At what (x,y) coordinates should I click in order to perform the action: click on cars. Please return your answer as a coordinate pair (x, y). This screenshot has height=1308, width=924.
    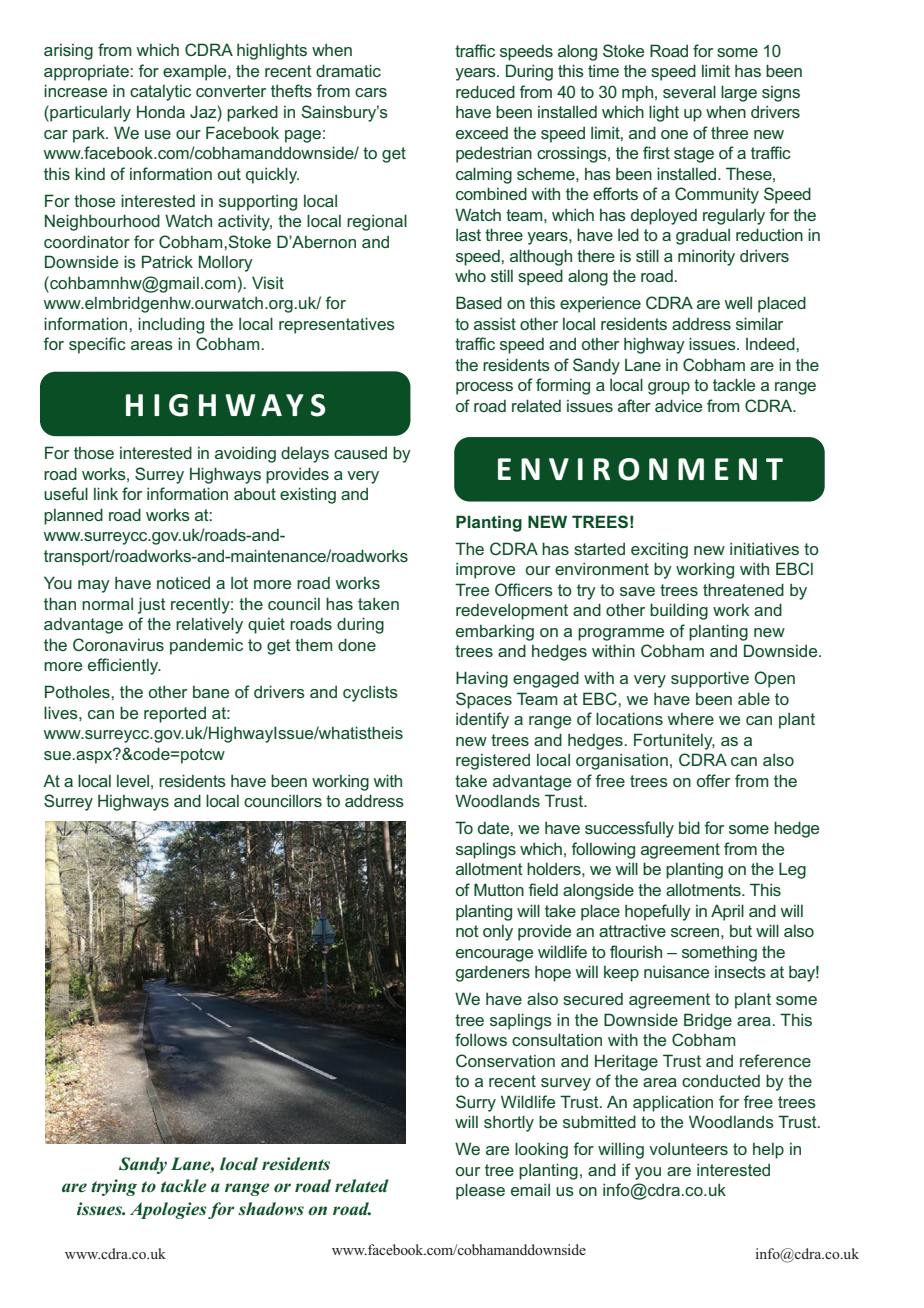
    Looking at the image, I should click on (371, 92).
